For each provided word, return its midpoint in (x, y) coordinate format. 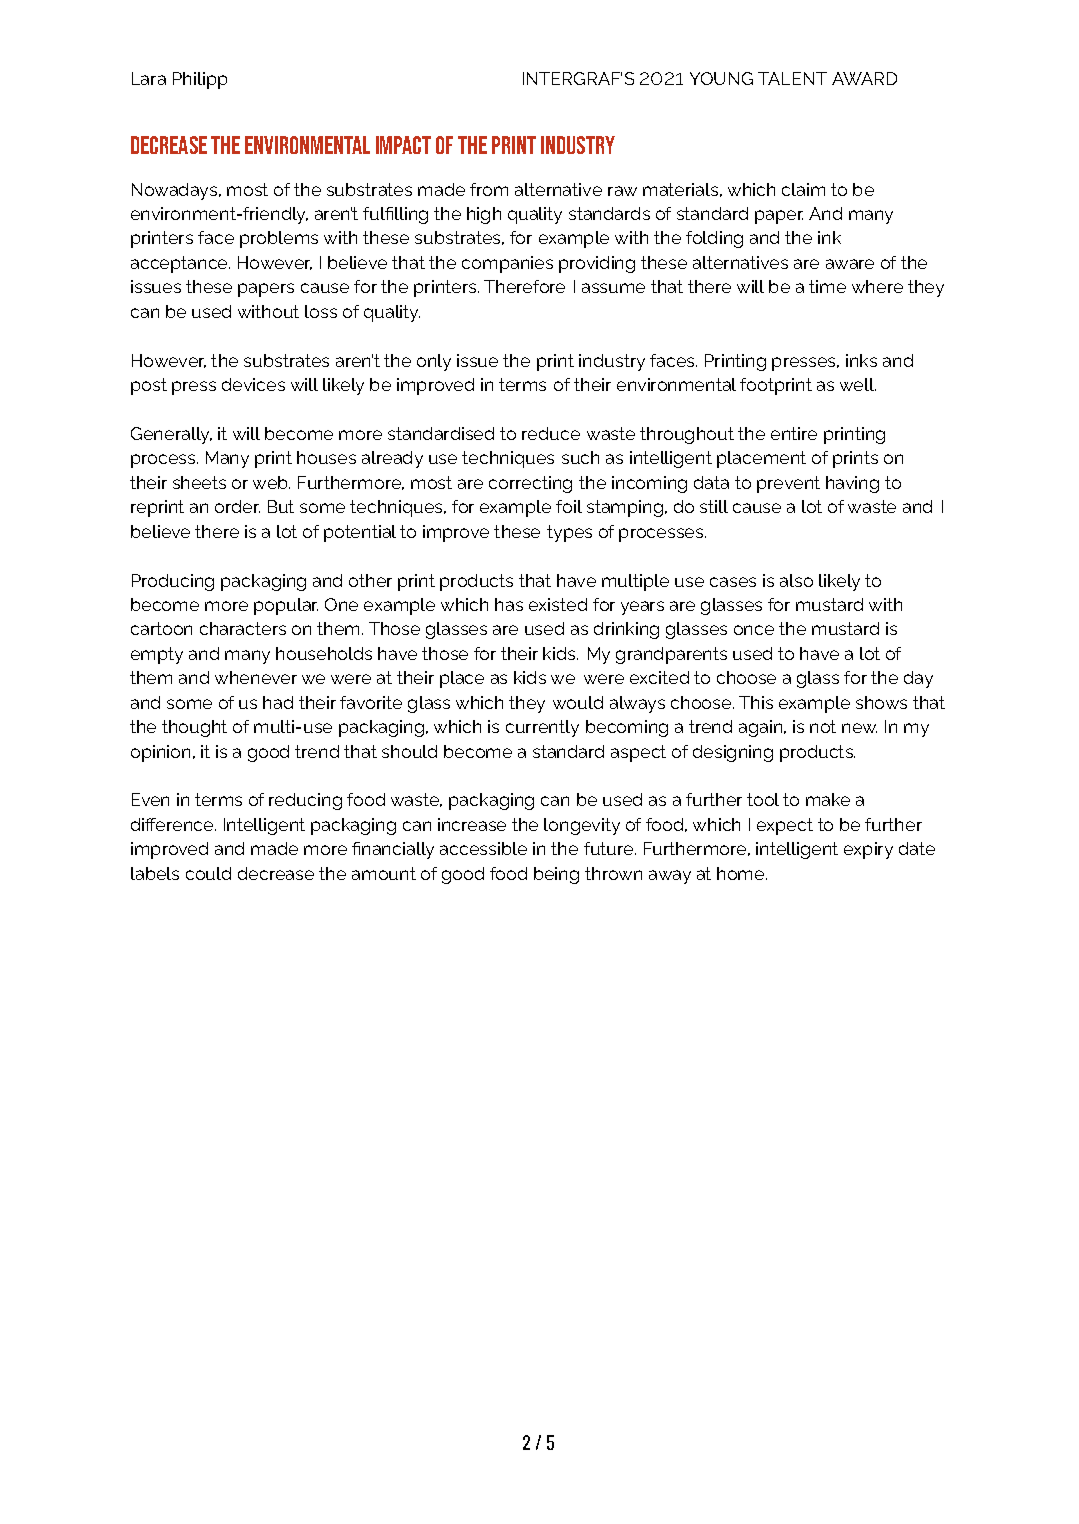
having (852, 484)
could (208, 873)
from (489, 189)
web (271, 482)
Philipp (200, 80)
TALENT (792, 78)
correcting (530, 484)
